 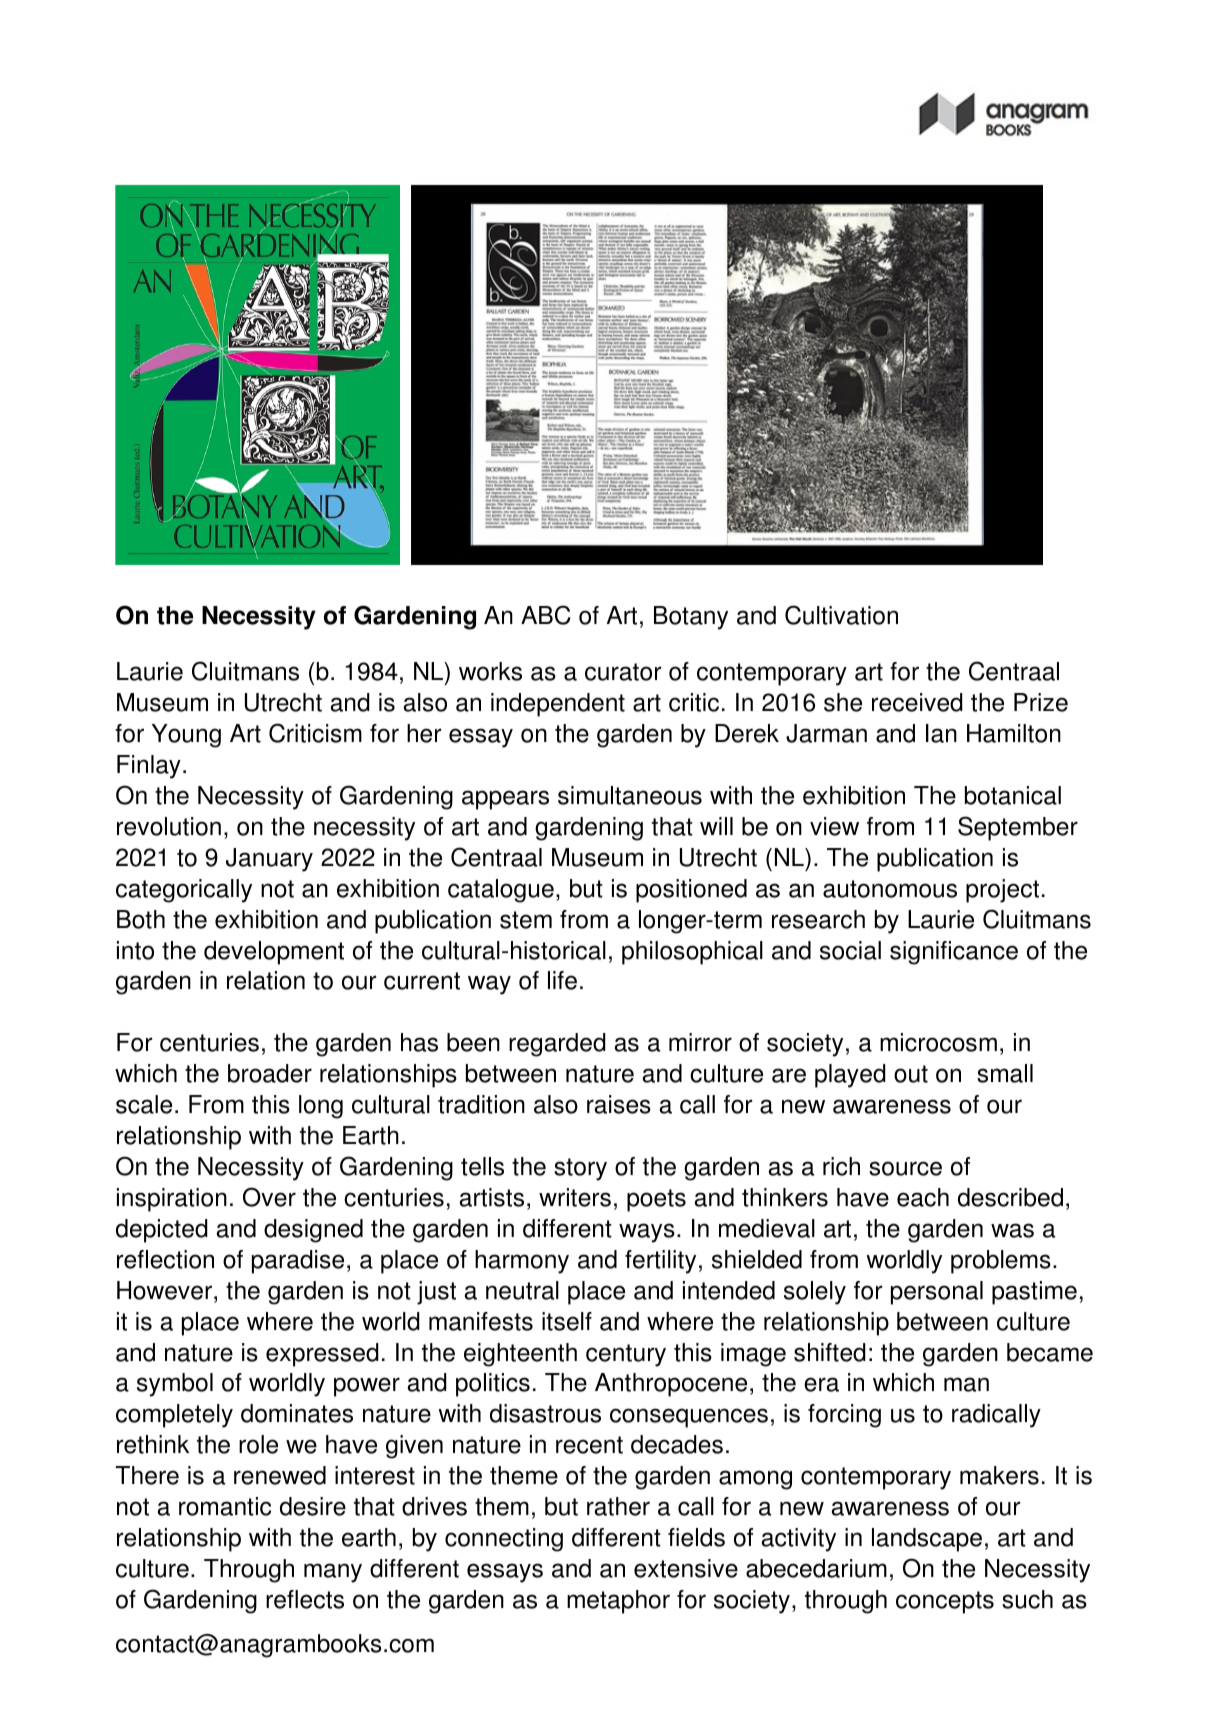 I want to click on curator, so click(x=623, y=672).
